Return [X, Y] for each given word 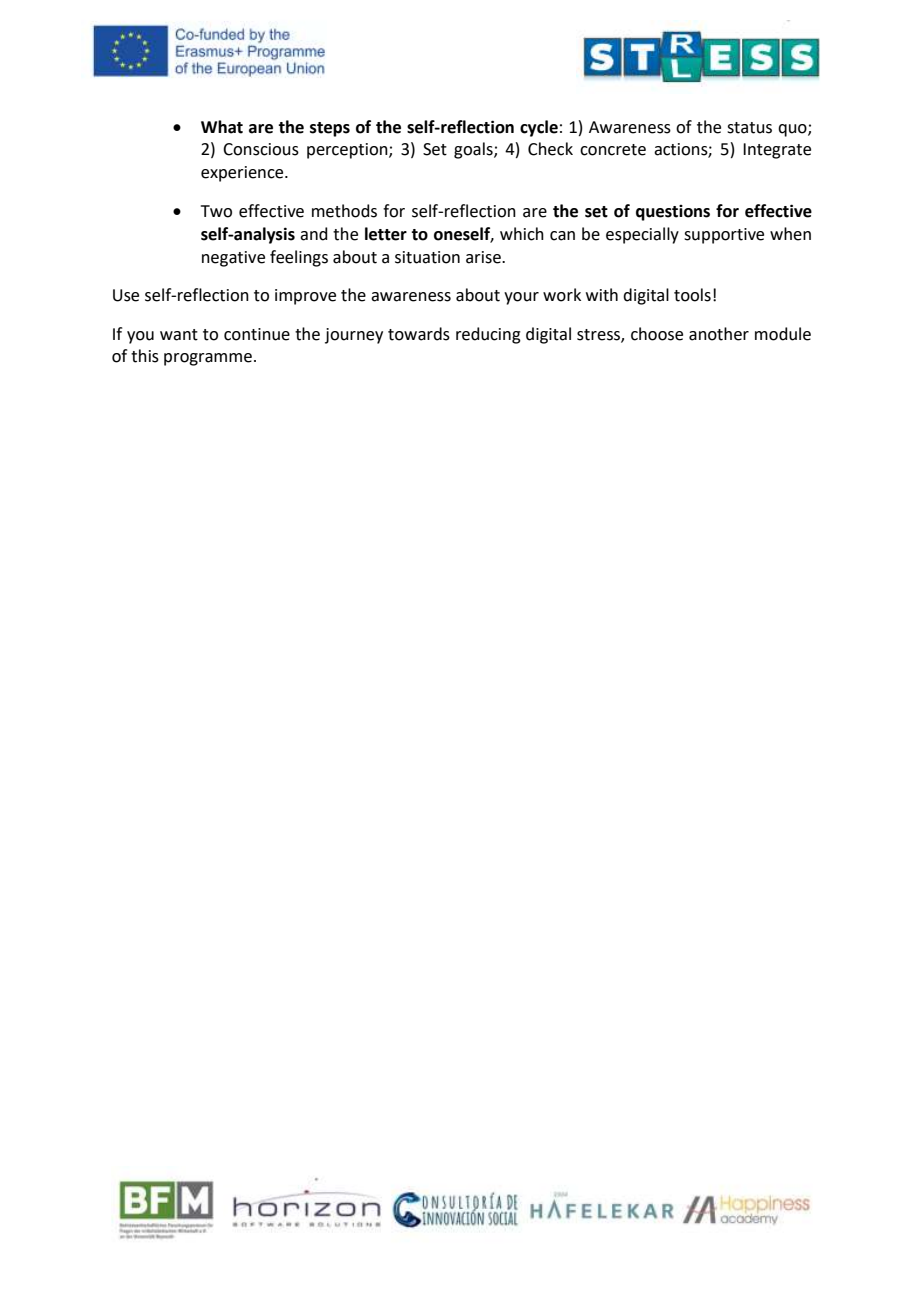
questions [673, 213]
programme [208, 359]
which [522, 234]
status [749, 128]
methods [344, 211]
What [222, 127]
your [521, 298]
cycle [539, 128]
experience [243, 174]
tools [692, 295]
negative [233, 259]
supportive [724, 236]
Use [126, 295]
